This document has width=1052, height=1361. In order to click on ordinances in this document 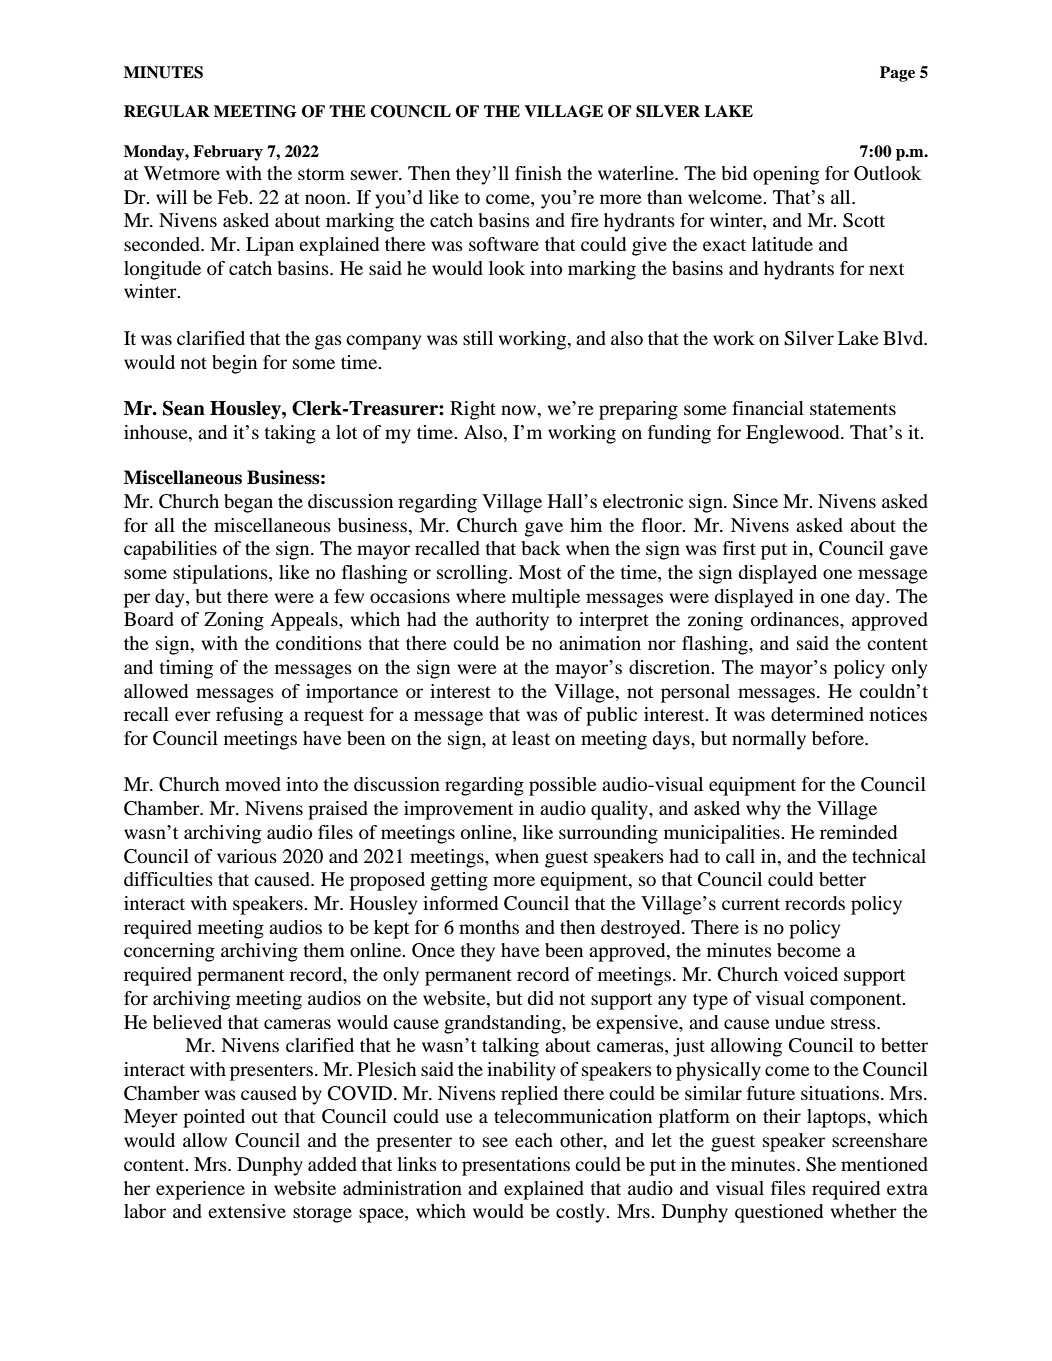, I will do `click(796, 619)`.
